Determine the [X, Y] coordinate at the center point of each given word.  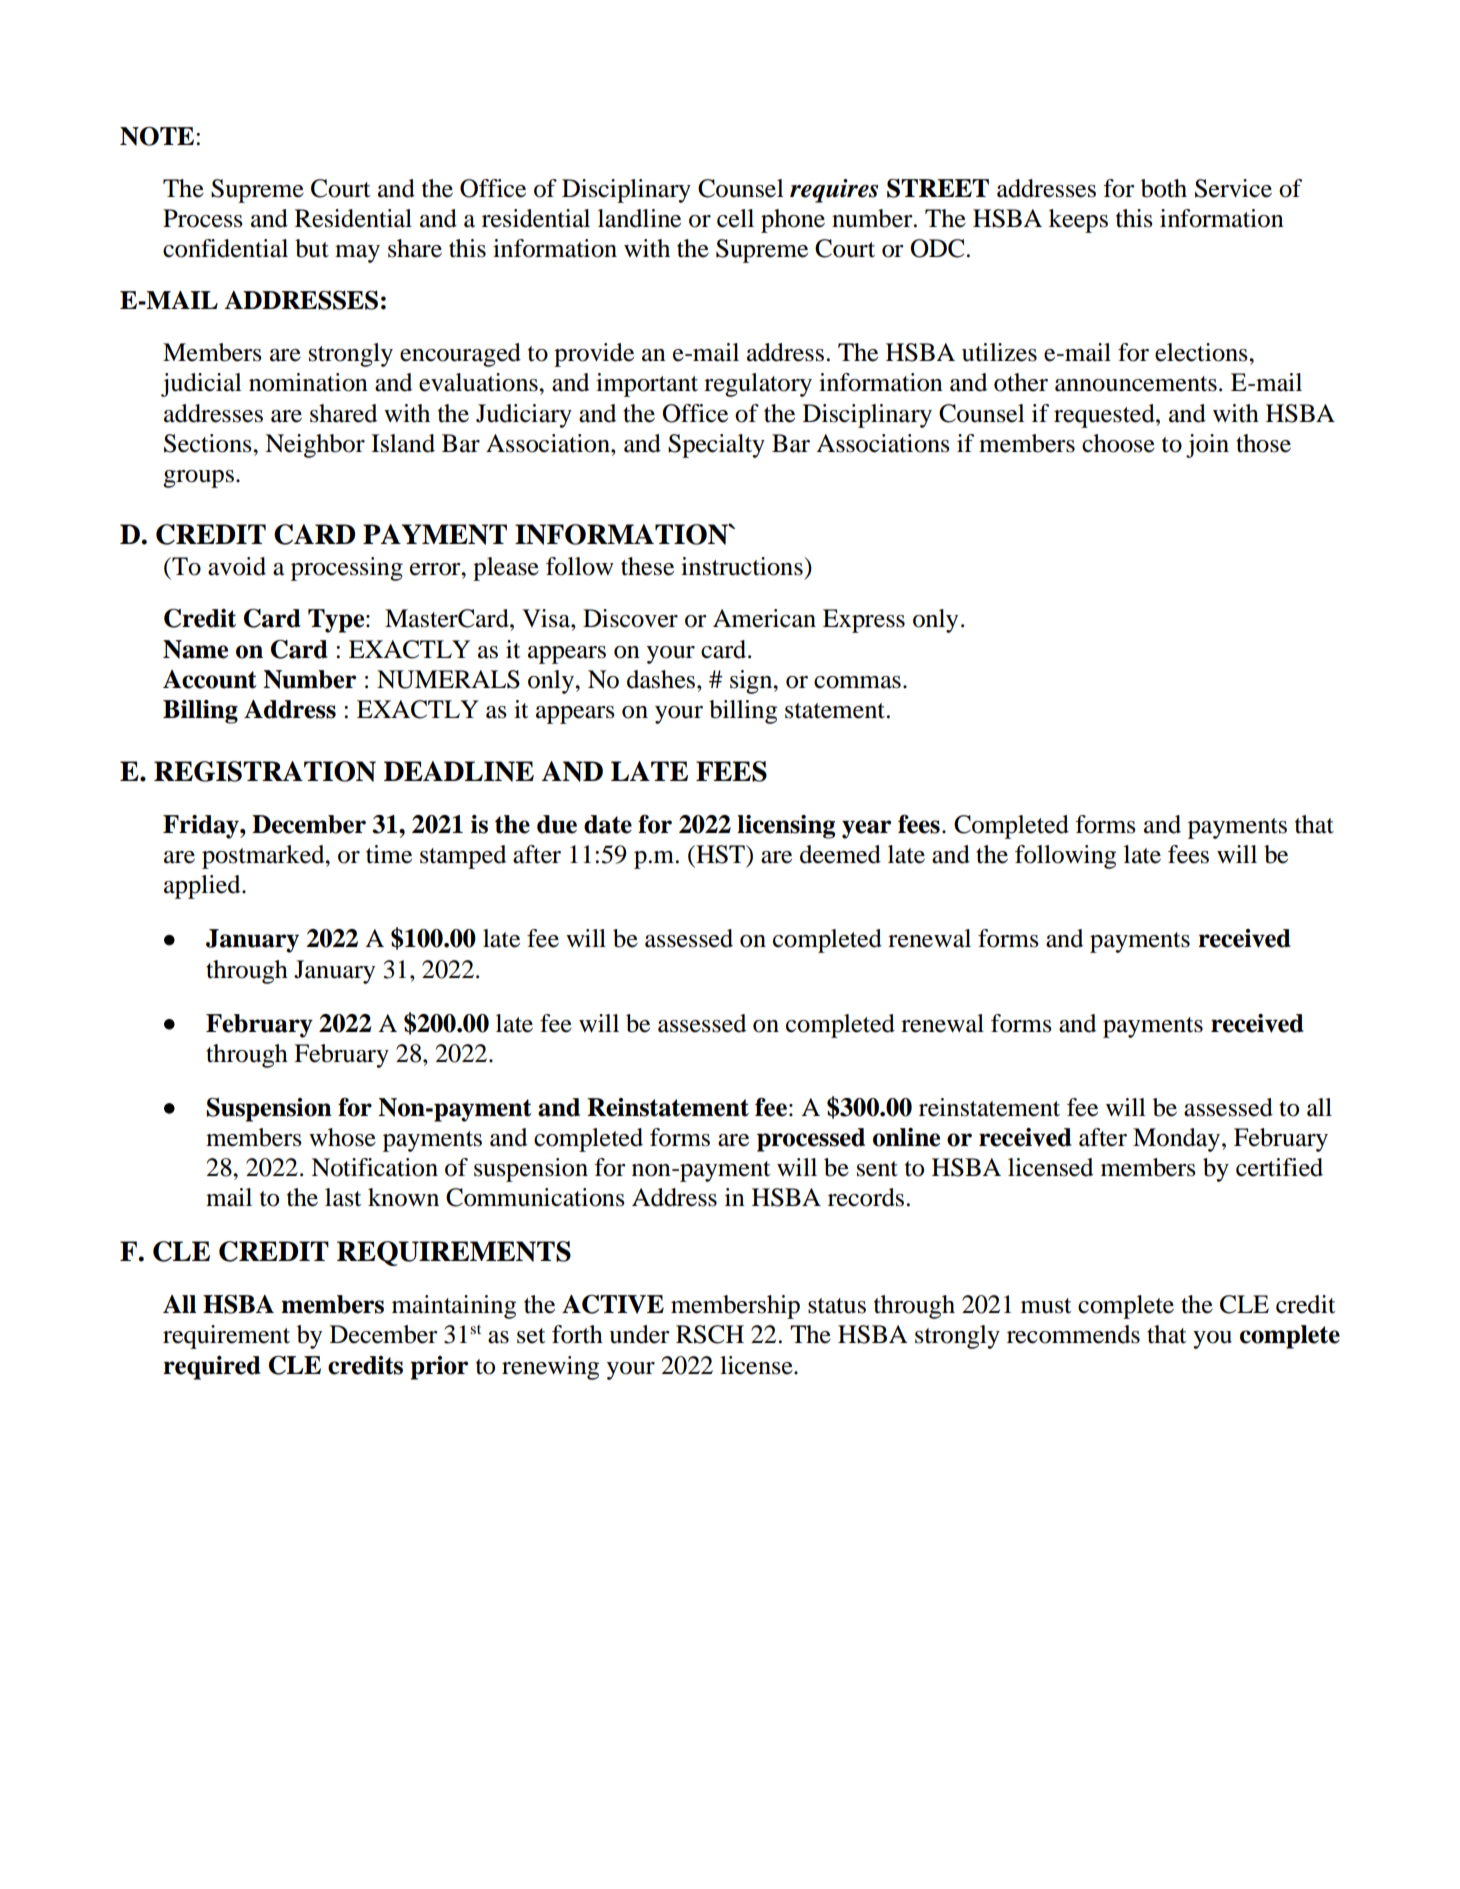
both [1164, 188]
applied [203, 887]
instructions [743, 566]
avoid [237, 566]
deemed [840, 854]
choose [1118, 443]
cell [735, 218]
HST [720, 854]
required [212, 1368]
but [312, 248]
